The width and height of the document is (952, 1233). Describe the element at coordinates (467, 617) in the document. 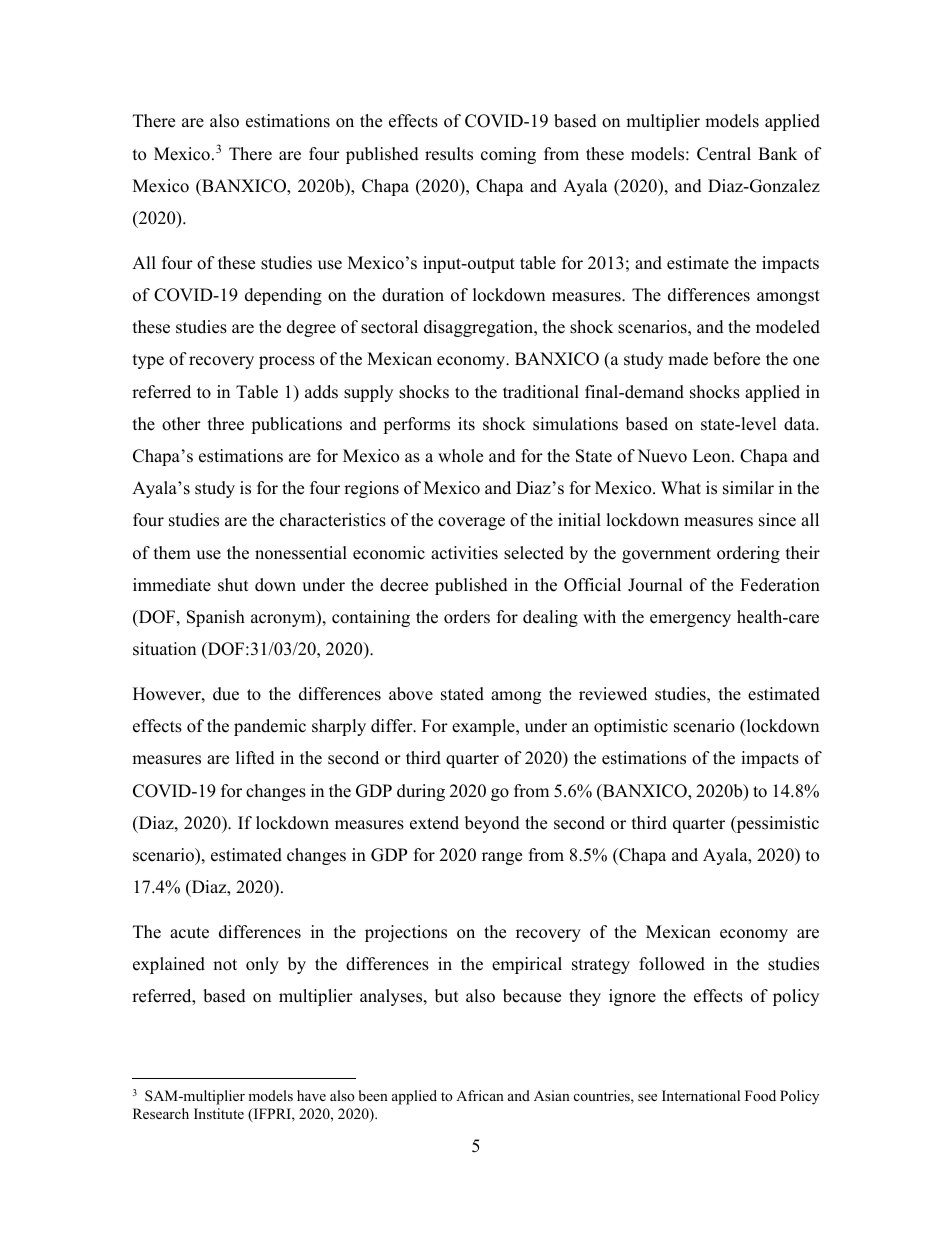

I see `orders` at that location.
